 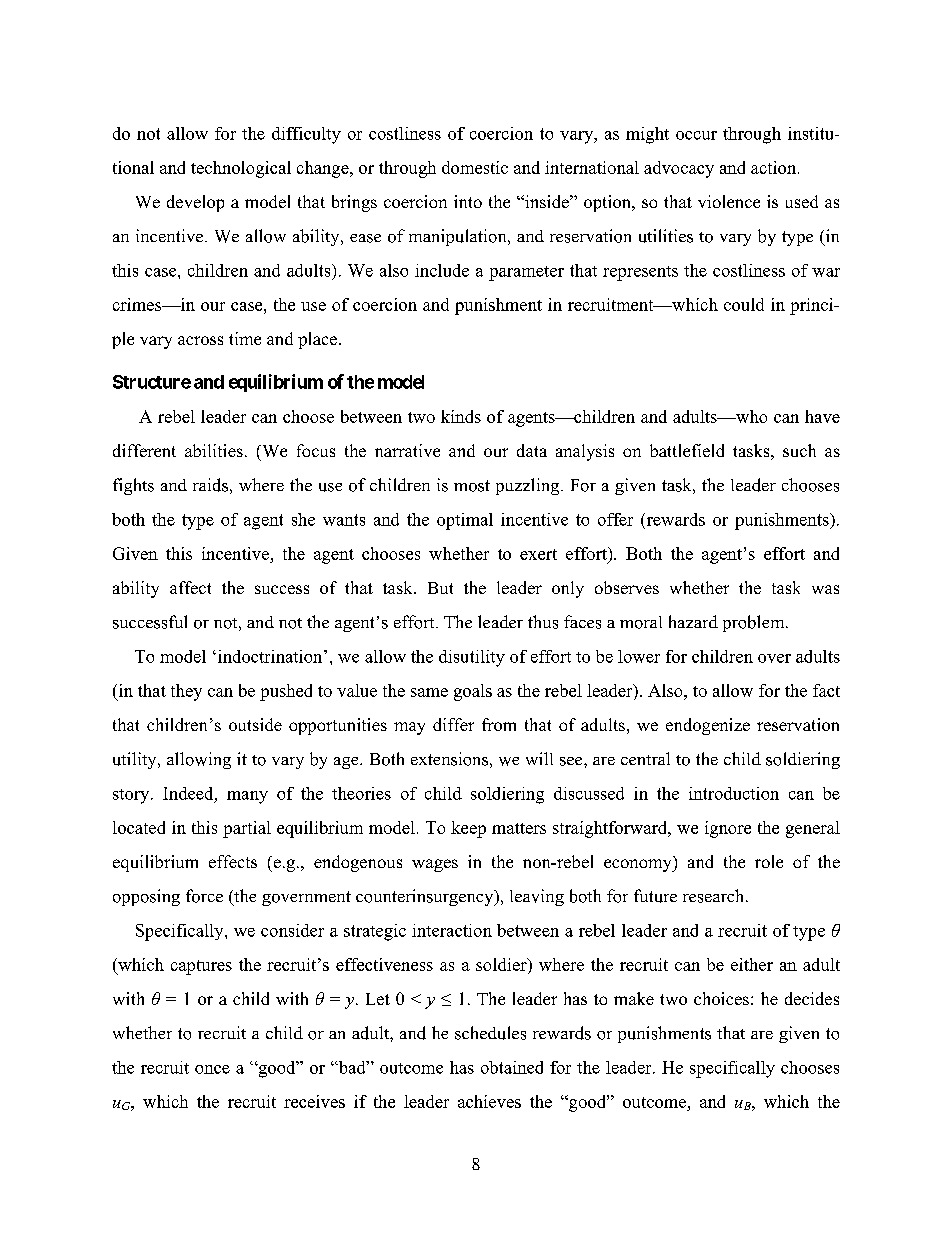 I want to click on choices, so click(x=721, y=998).
